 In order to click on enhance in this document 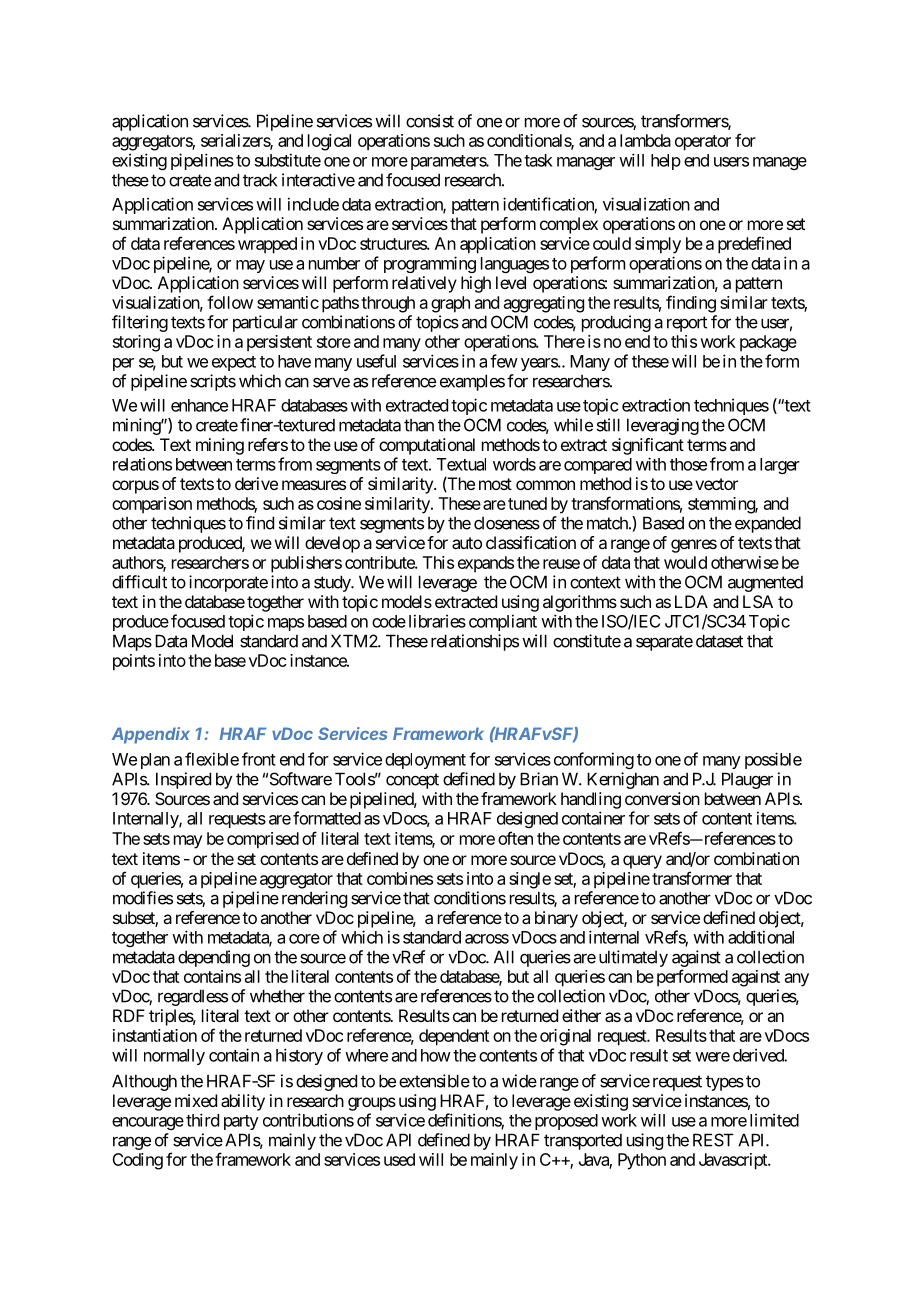, I will do `click(199, 405)`.
